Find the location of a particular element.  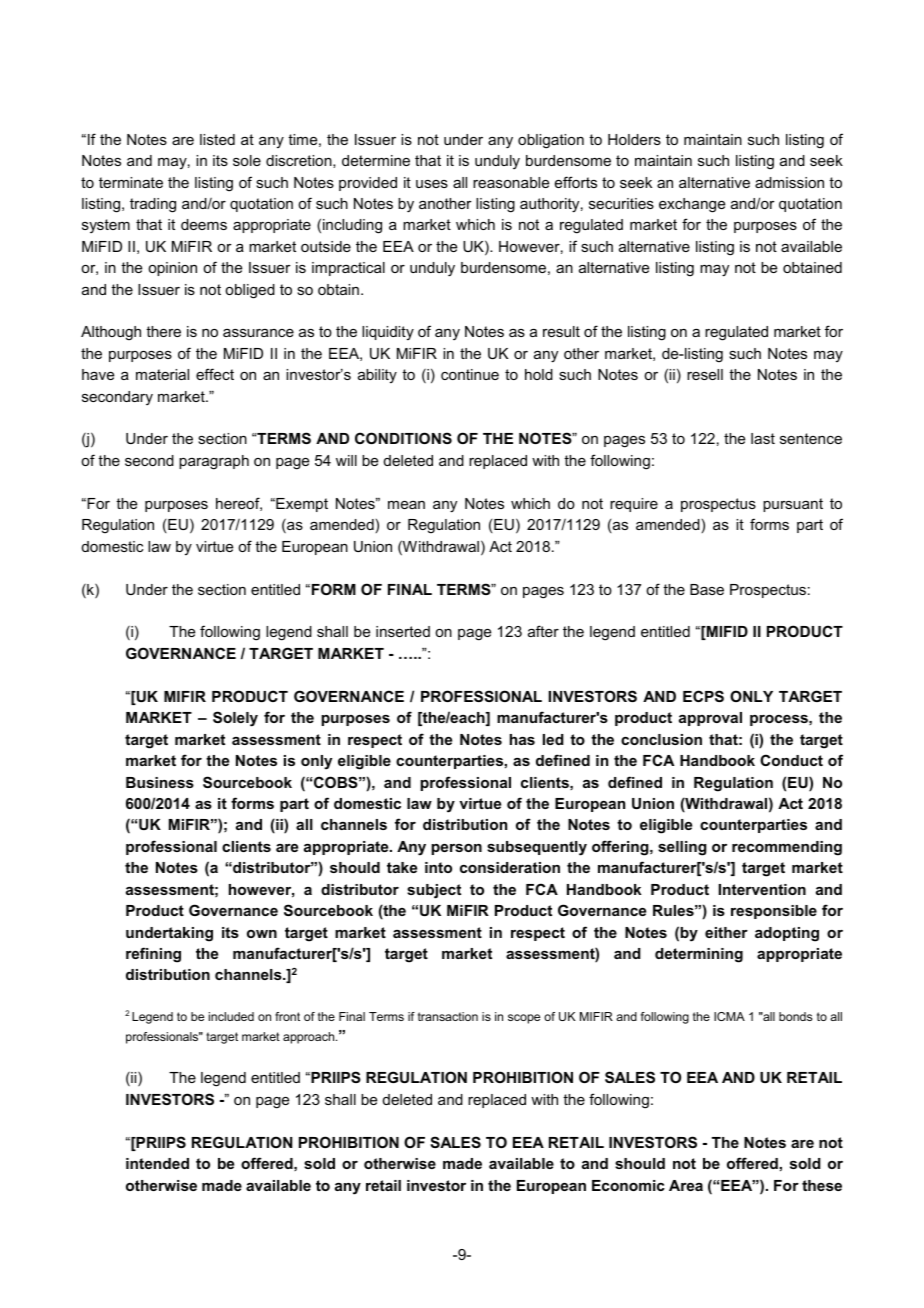

pursuant is located at coordinates (793, 505).
